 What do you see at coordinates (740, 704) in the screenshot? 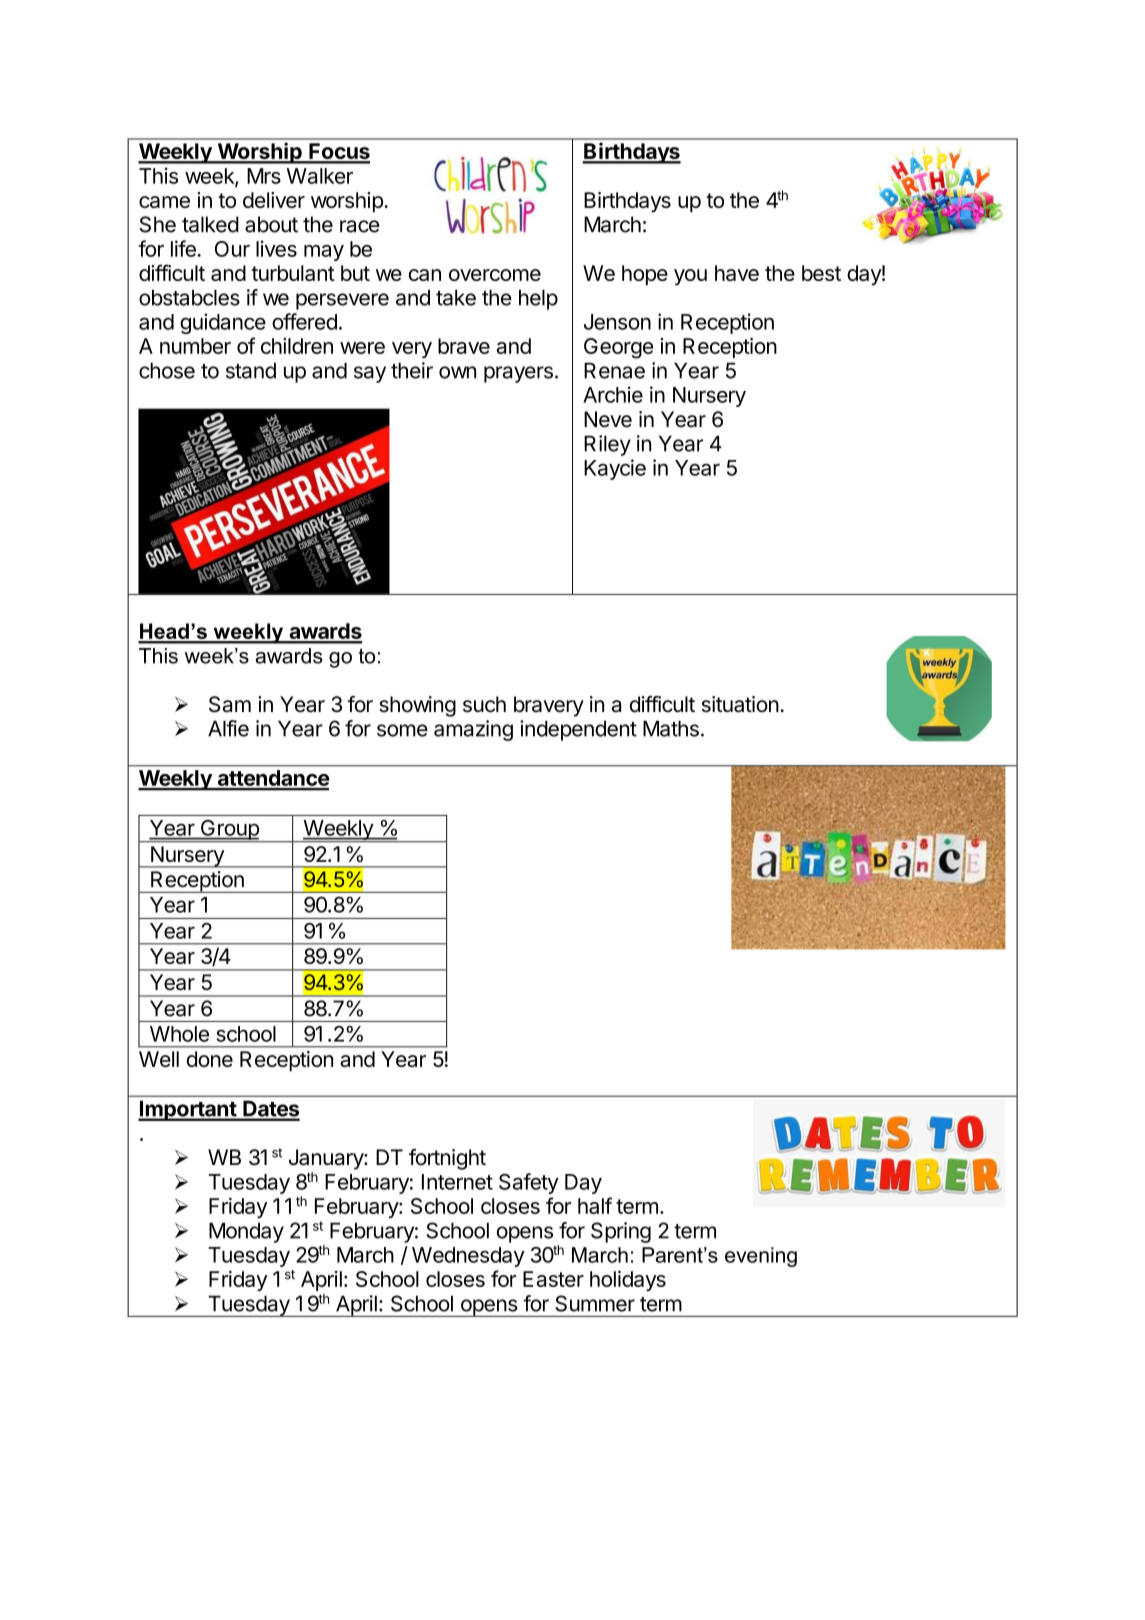
I see `situation` at bounding box center [740, 704].
